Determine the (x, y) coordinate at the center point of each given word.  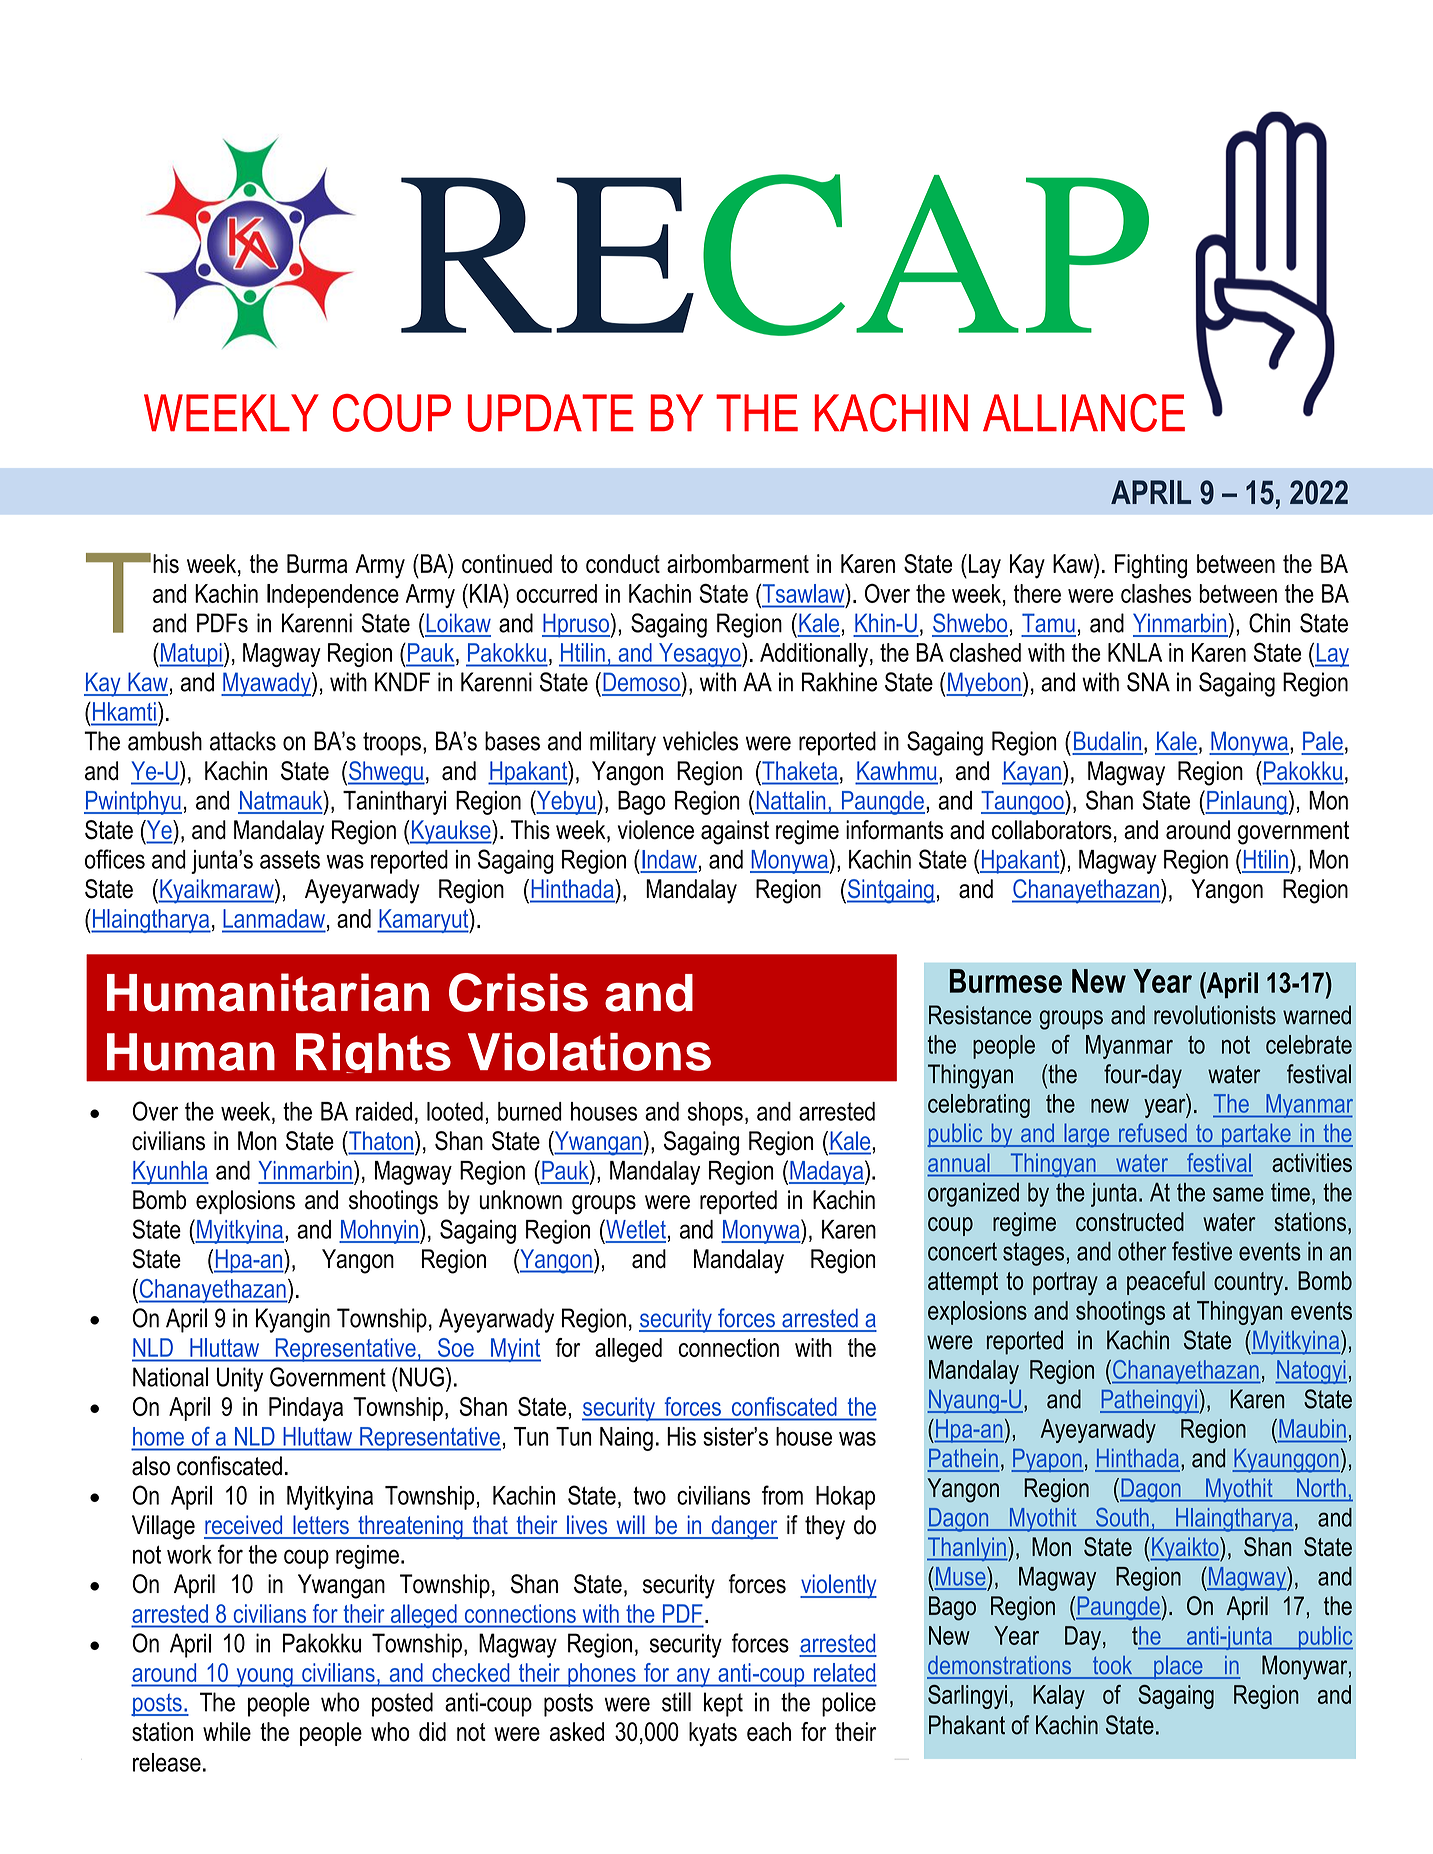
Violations (589, 1052)
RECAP (775, 255)
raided (384, 1111)
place (1178, 1667)
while (227, 1731)
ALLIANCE (1084, 413)
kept (723, 1704)
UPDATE (550, 413)
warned (1317, 1015)
